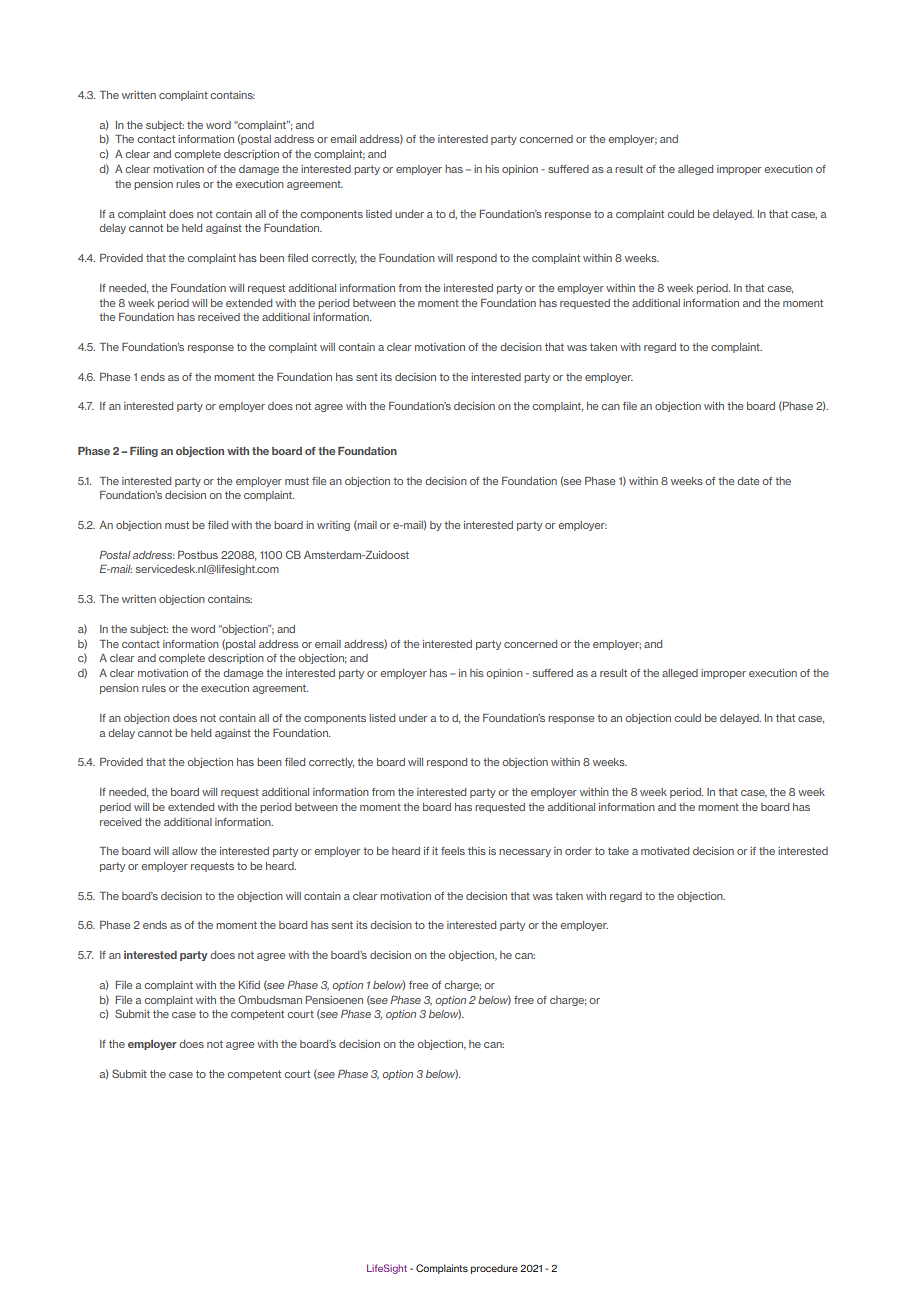  I want to click on Filing, so click(144, 452).
